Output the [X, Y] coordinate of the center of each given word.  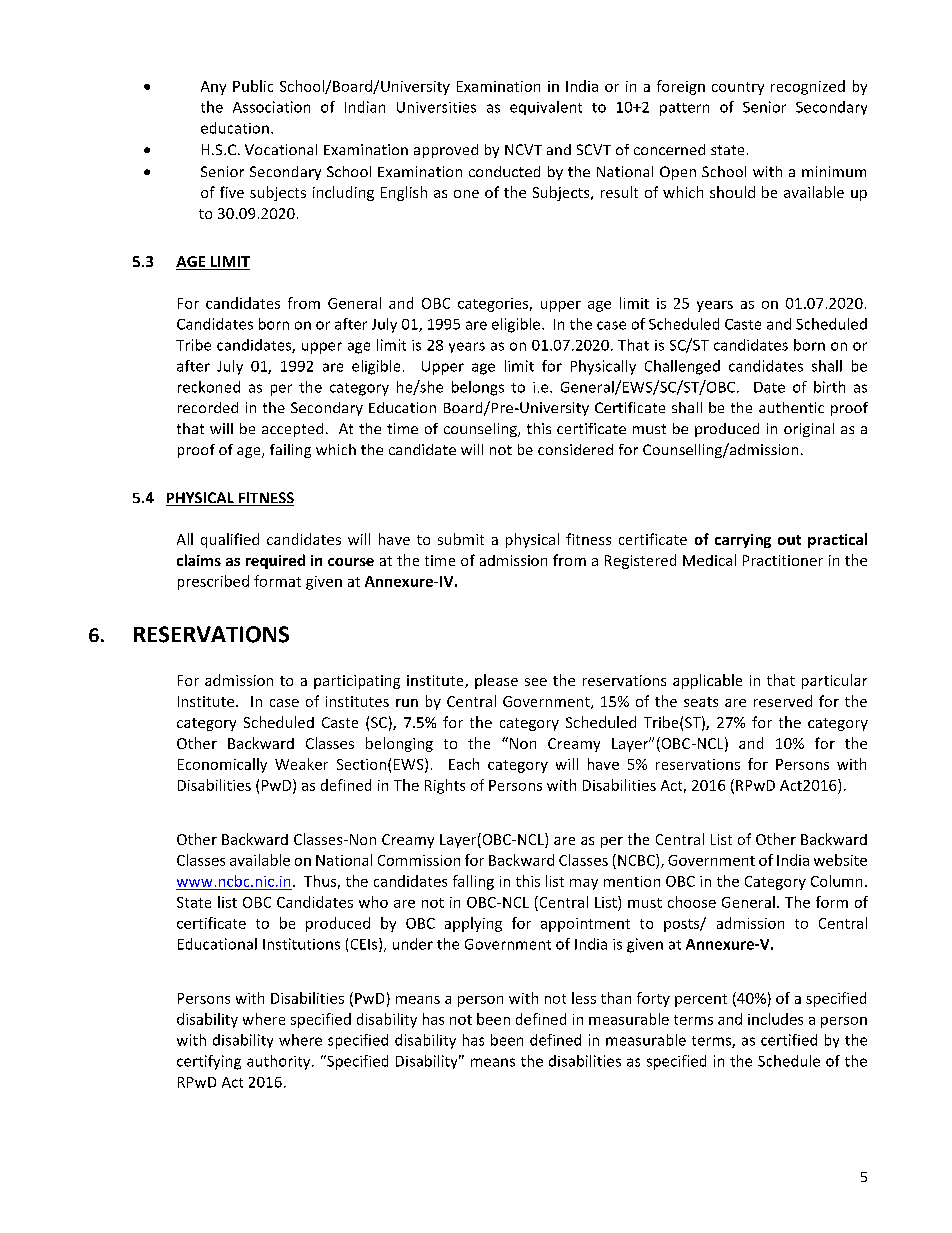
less [584, 998]
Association [271, 107]
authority [280, 1062]
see [536, 682]
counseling [481, 430]
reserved [783, 701]
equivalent [546, 108]
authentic [791, 407]
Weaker [301, 764]
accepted [292, 430]
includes [775, 1019]
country [738, 88]
